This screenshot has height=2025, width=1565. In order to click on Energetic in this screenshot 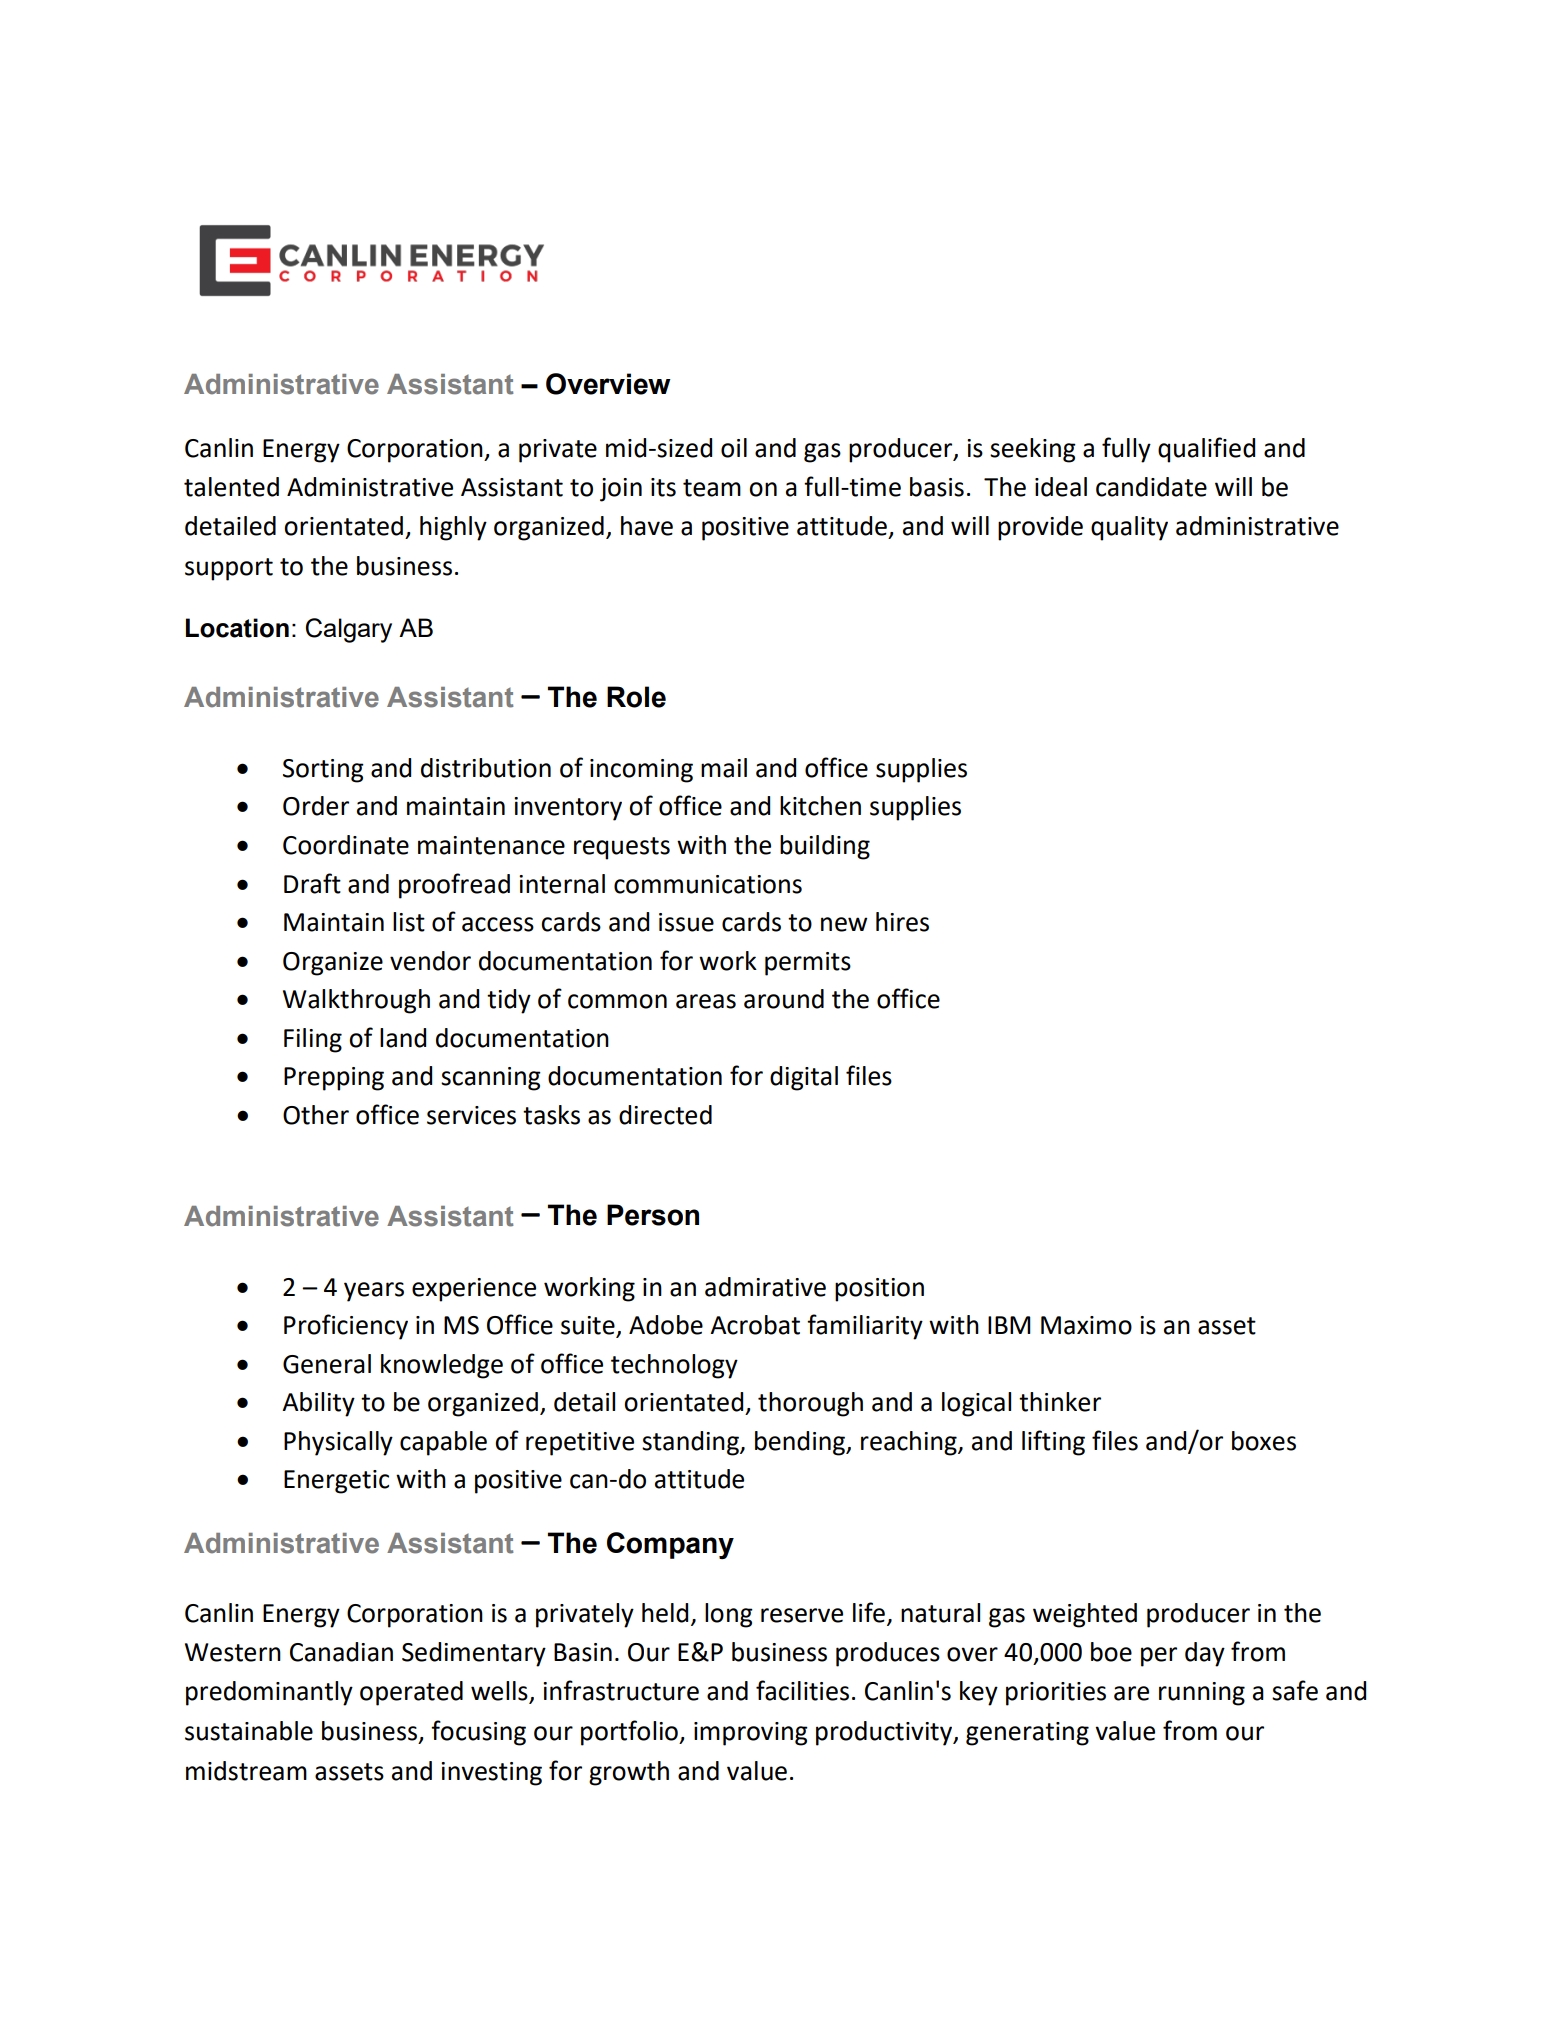, I will do `click(336, 1482)`.
